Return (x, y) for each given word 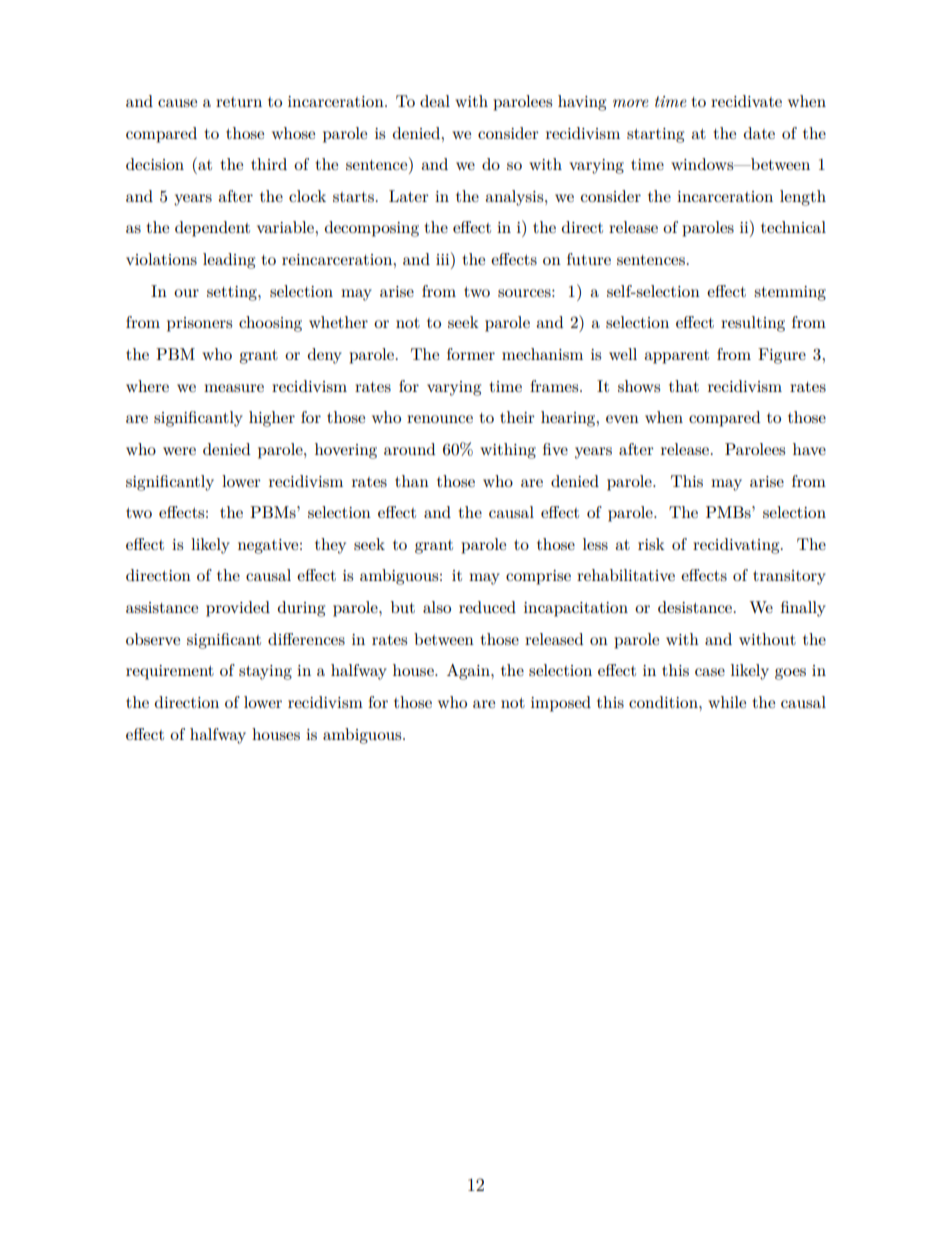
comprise (538, 577)
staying (265, 672)
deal (435, 101)
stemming (790, 293)
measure (234, 388)
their (517, 417)
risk (651, 544)
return (239, 102)
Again (469, 672)
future (589, 259)
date (759, 133)
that (684, 386)
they (330, 546)
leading (229, 261)
